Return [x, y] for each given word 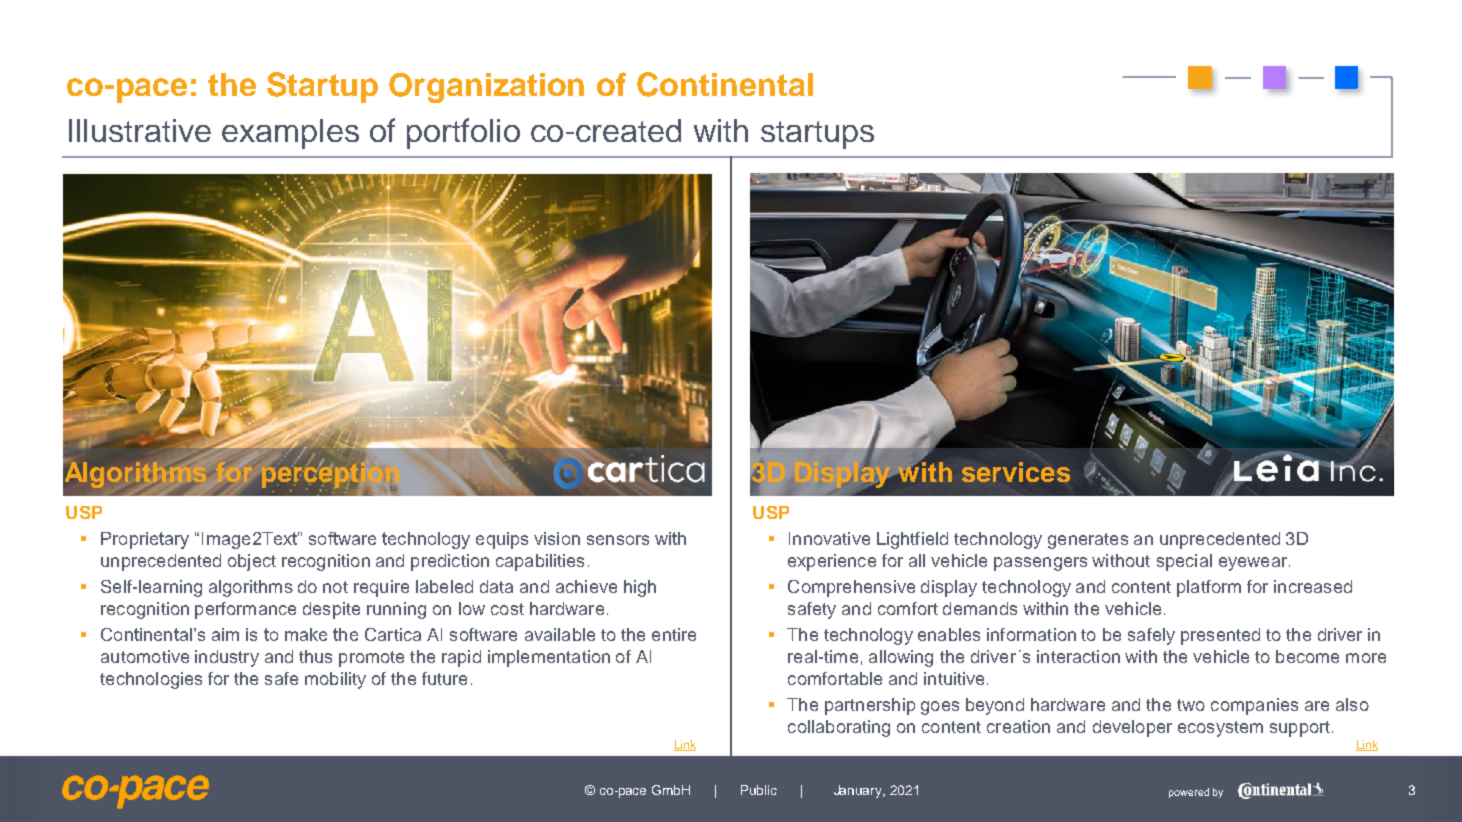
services [1016, 472]
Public [759, 790]
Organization [486, 88]
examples [290, 134]
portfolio [463, 133]
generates [1088, 541]
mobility [335, 680]
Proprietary [145, 540]
